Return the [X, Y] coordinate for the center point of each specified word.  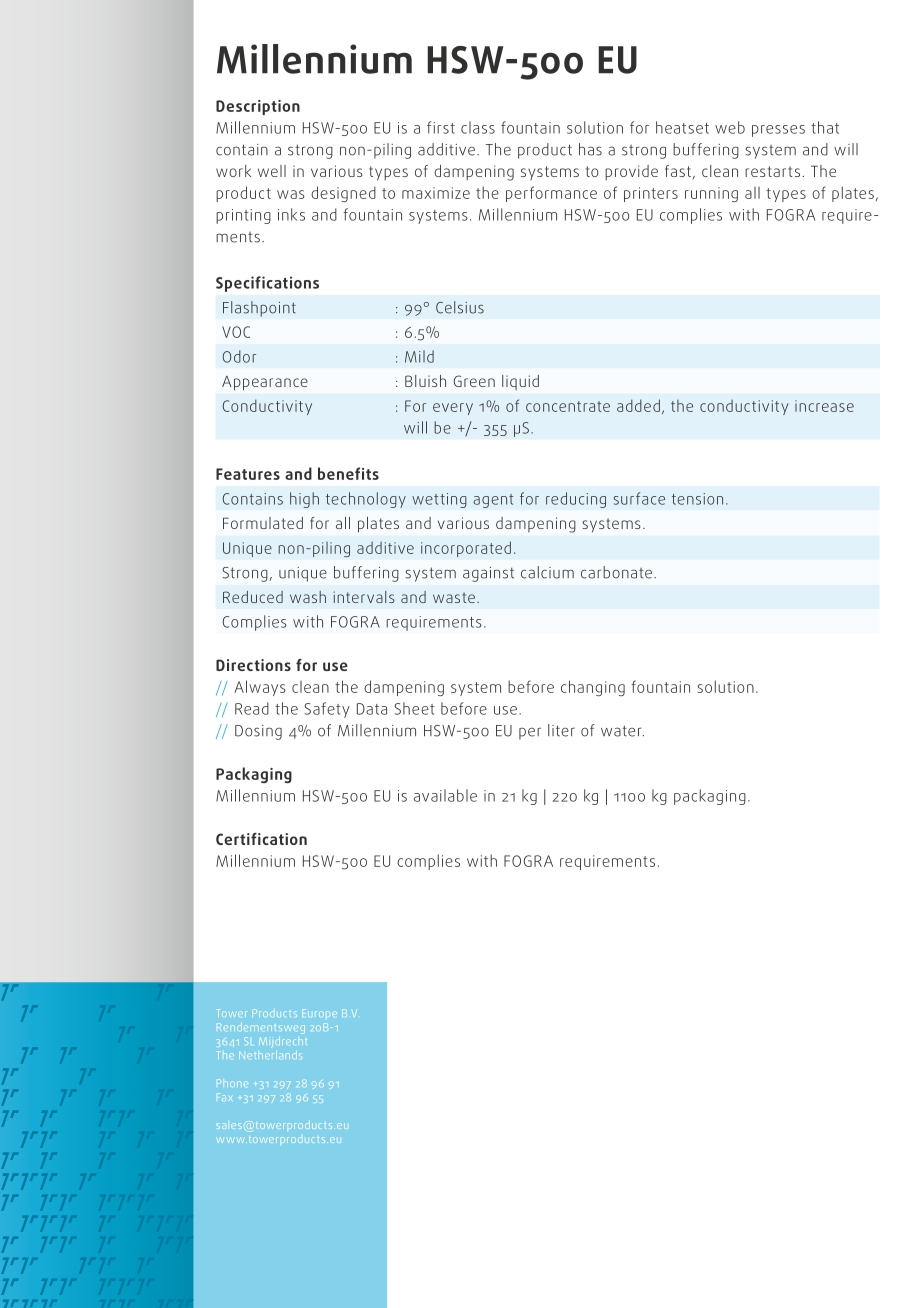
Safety [327, 710]
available [445, 795]
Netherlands [269, 1055]
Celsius [460, 307]
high [304, 500]
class [478, 127]
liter [561, 730]
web [730, 127]
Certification [261, 839]
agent [493, 501]
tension [697, 499]
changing [593, 688]
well [272, 171]
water [622, 731]
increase [824, 406]
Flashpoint [259, 309]
